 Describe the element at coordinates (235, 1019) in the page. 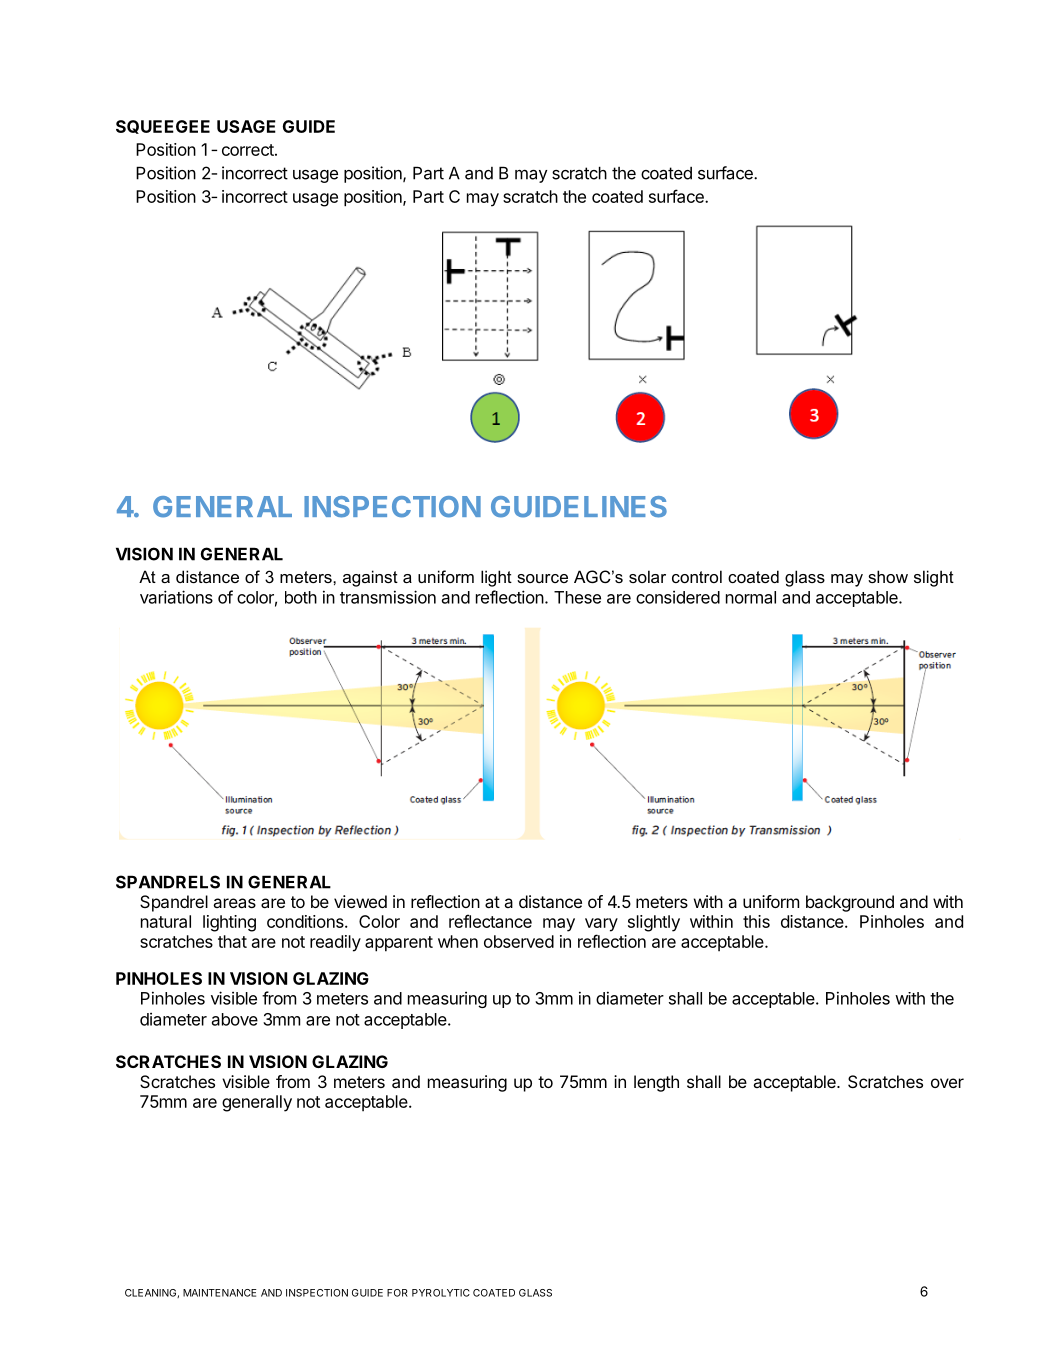

I see `above` at that location.
